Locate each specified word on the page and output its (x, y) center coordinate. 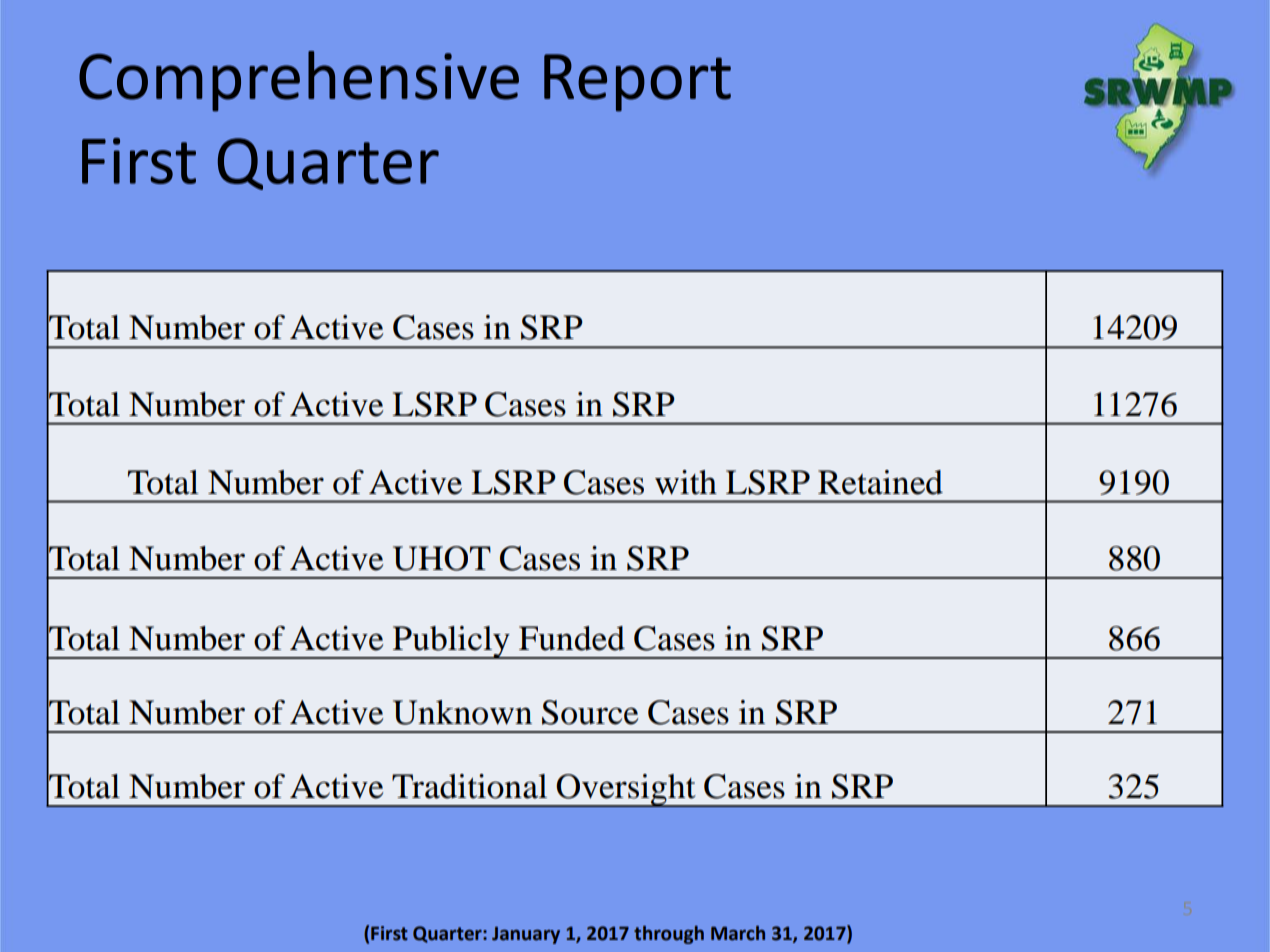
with (686, 482)
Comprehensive (299, 81)
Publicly (451, 642)
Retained (880, 482)
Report (637, 83)
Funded (572, 638)
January (526, 935)
